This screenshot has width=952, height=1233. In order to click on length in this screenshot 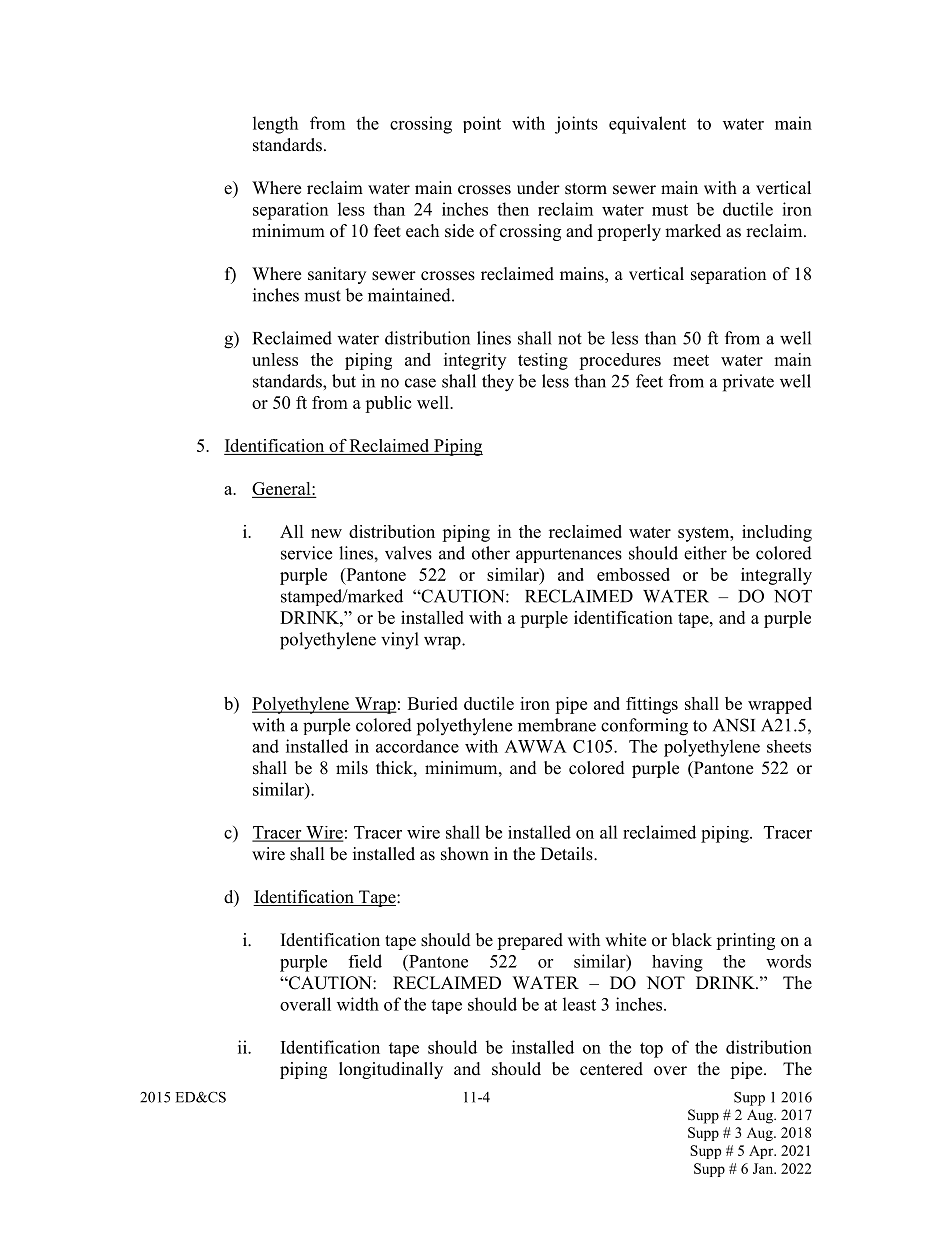, I will do `click(275, 125)`.
